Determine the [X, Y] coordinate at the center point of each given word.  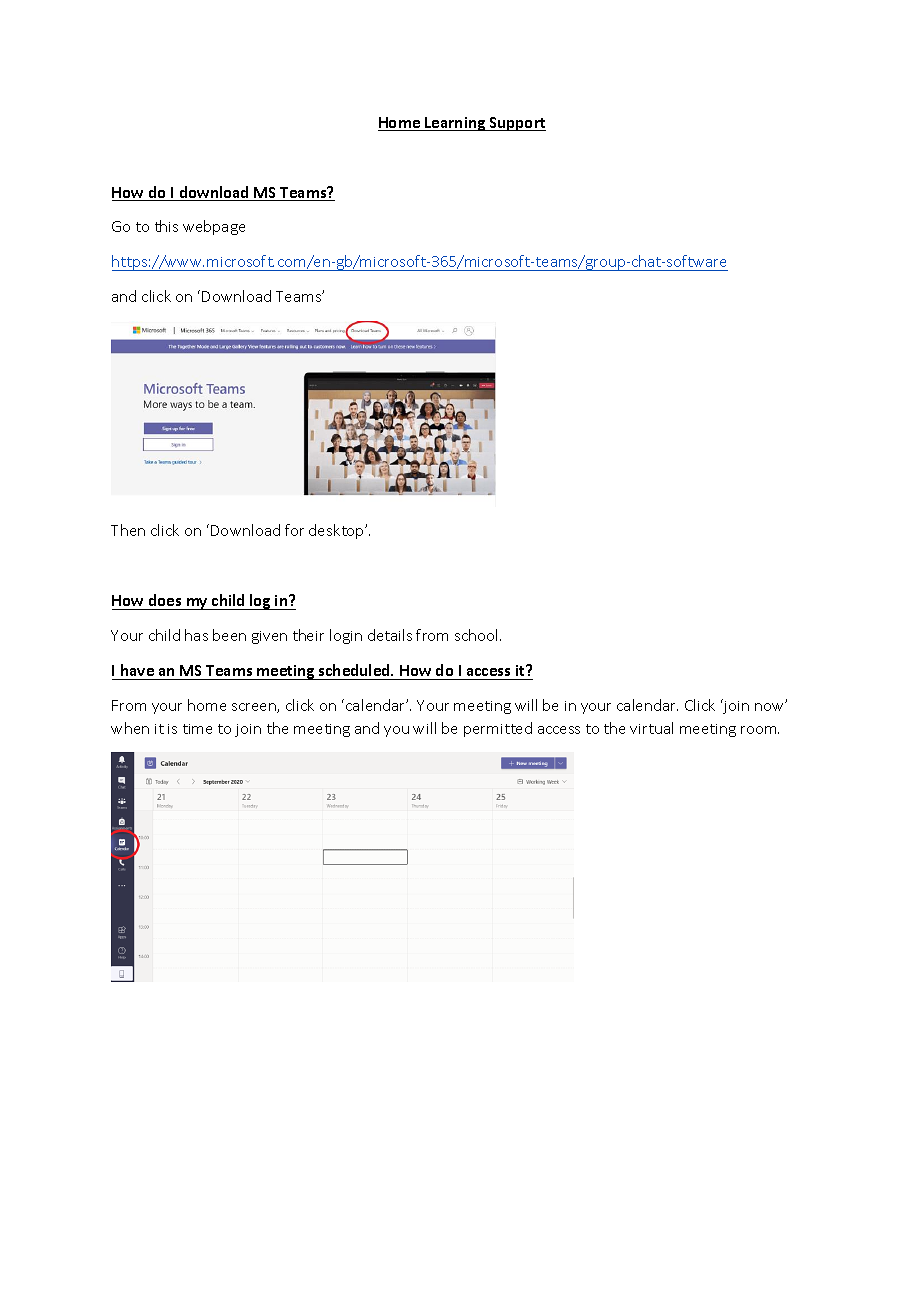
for [294, 530]
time [197, 729]
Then [128, 530]
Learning [455, 124]
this [166, 226]
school [476, 635]
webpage [214, 227]
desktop [337, 531]
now [771, 706]
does [165, 602]
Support [516, 124]
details [390, 635]
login [346, 636]
